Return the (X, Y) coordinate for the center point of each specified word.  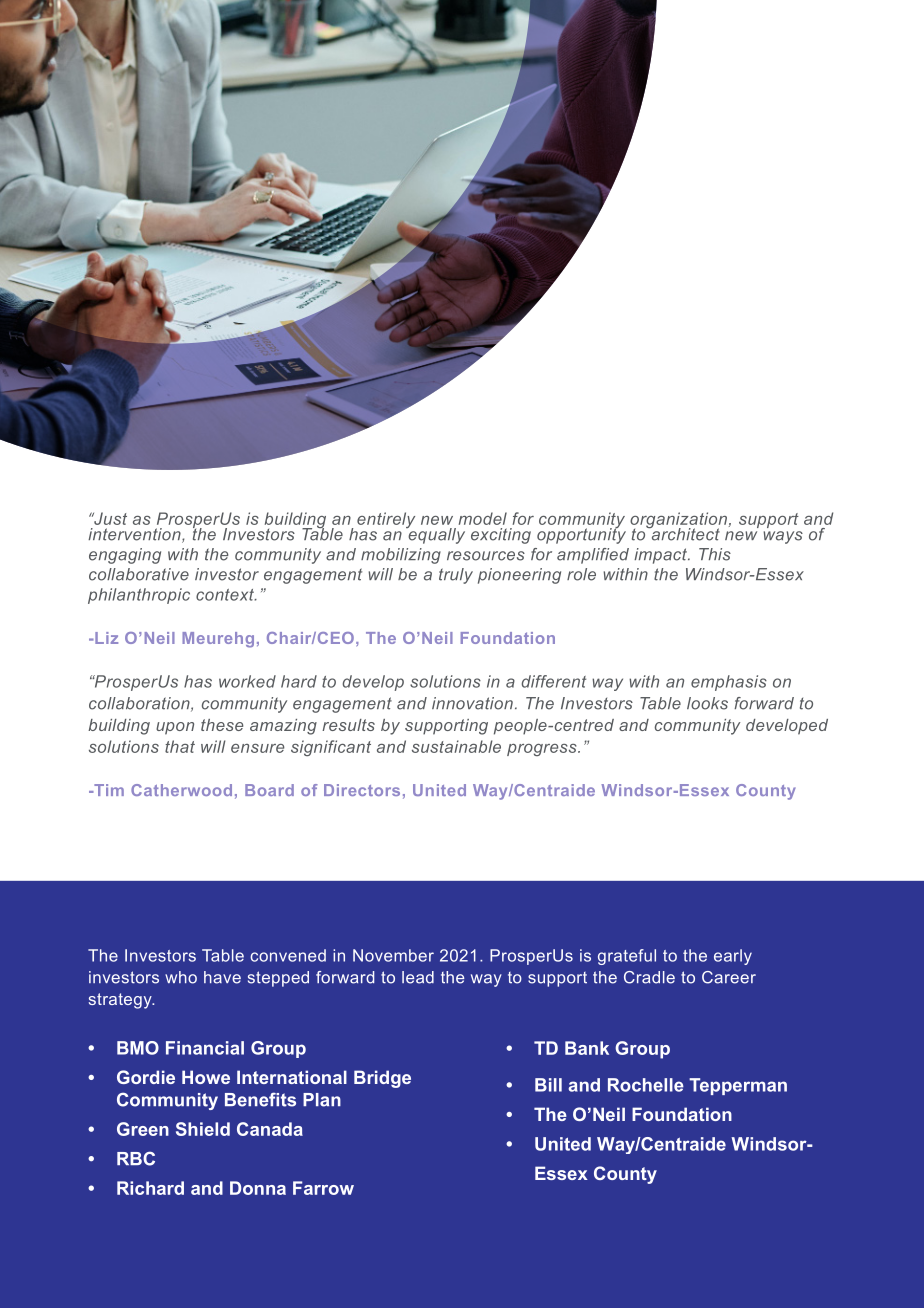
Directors (362, 790)
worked (247, 681)
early (733, 957)
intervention (135, 535)
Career (729, 977)
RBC (136, 1158)
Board (269, 790)
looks (707, 703)
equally (435, 534)
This (715, 554)
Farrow (323, 1188)
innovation (472, 703)
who (181, 977)
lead (418, 977)
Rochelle (646, 1085)
